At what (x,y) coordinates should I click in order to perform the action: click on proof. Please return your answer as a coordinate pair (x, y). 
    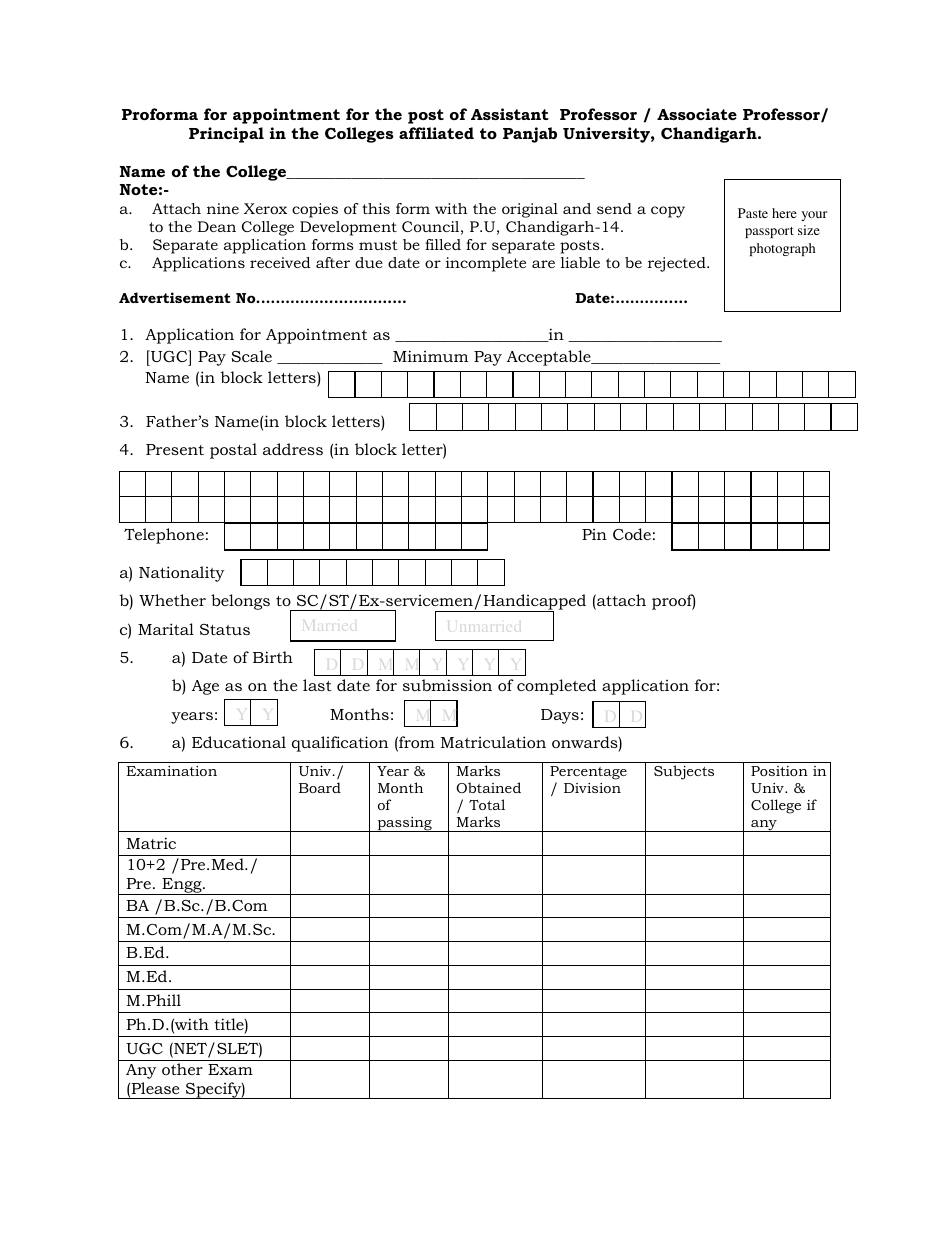
    Looking at the image, I should click on (673, 602).
